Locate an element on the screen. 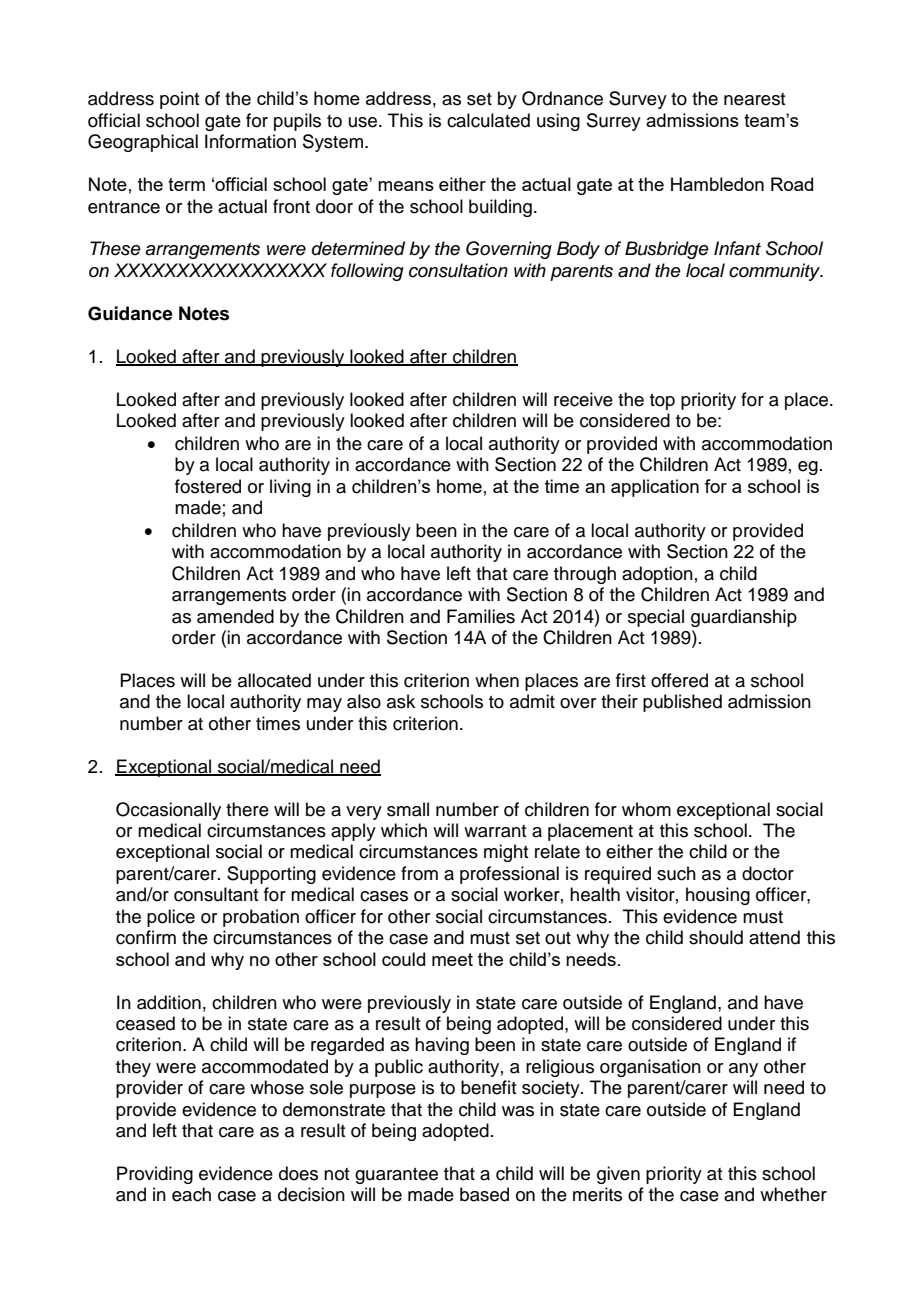  guardianship is located at coordinates (744, 618).
